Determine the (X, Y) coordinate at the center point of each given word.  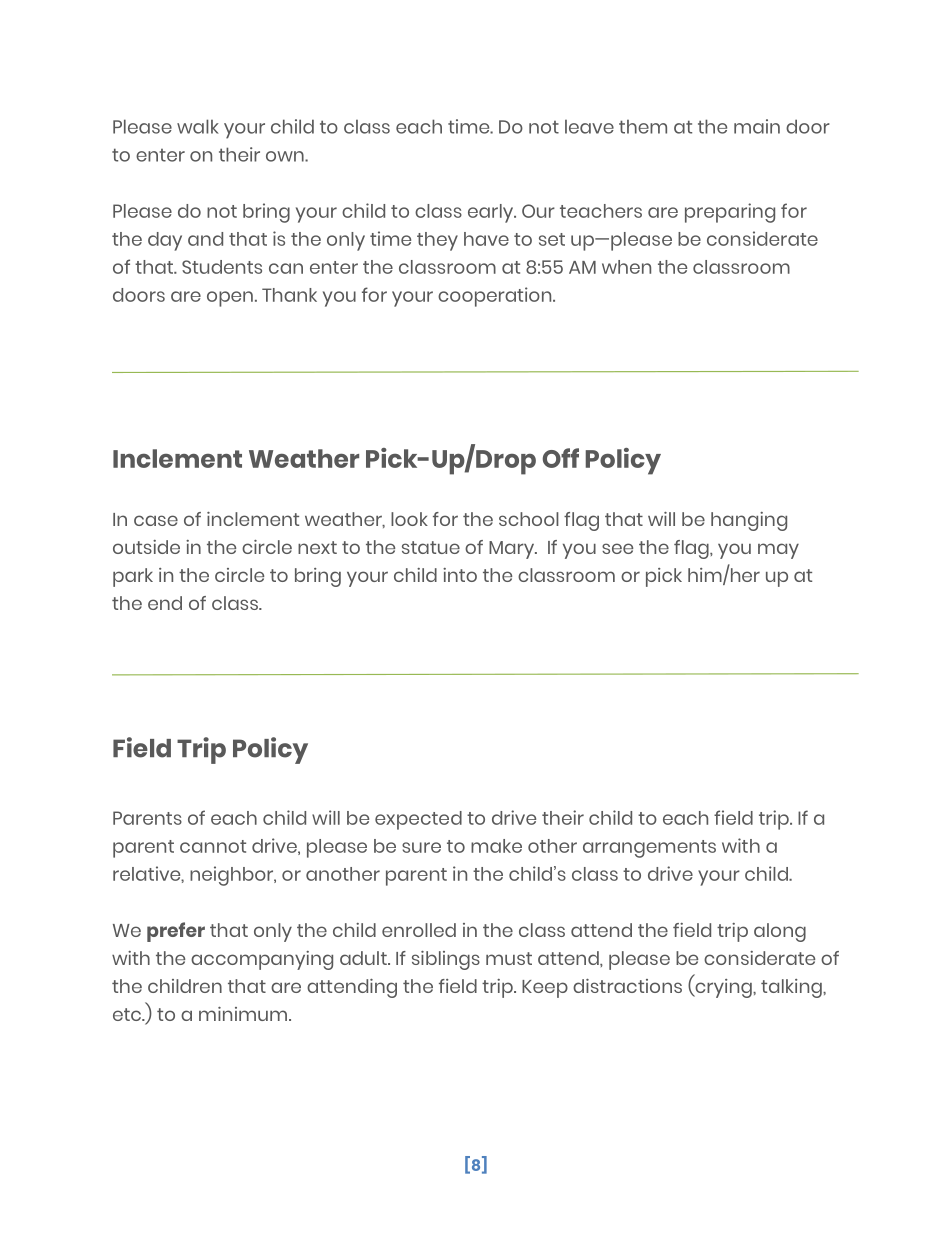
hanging (749, 521)
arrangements (649, 849)
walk (198, 126)
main (757, 126)
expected (418, 820)
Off (561, 458)
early (492, 213)
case (156, 520)
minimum (244, 1014)
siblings (446, 960)
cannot (213, 846)
